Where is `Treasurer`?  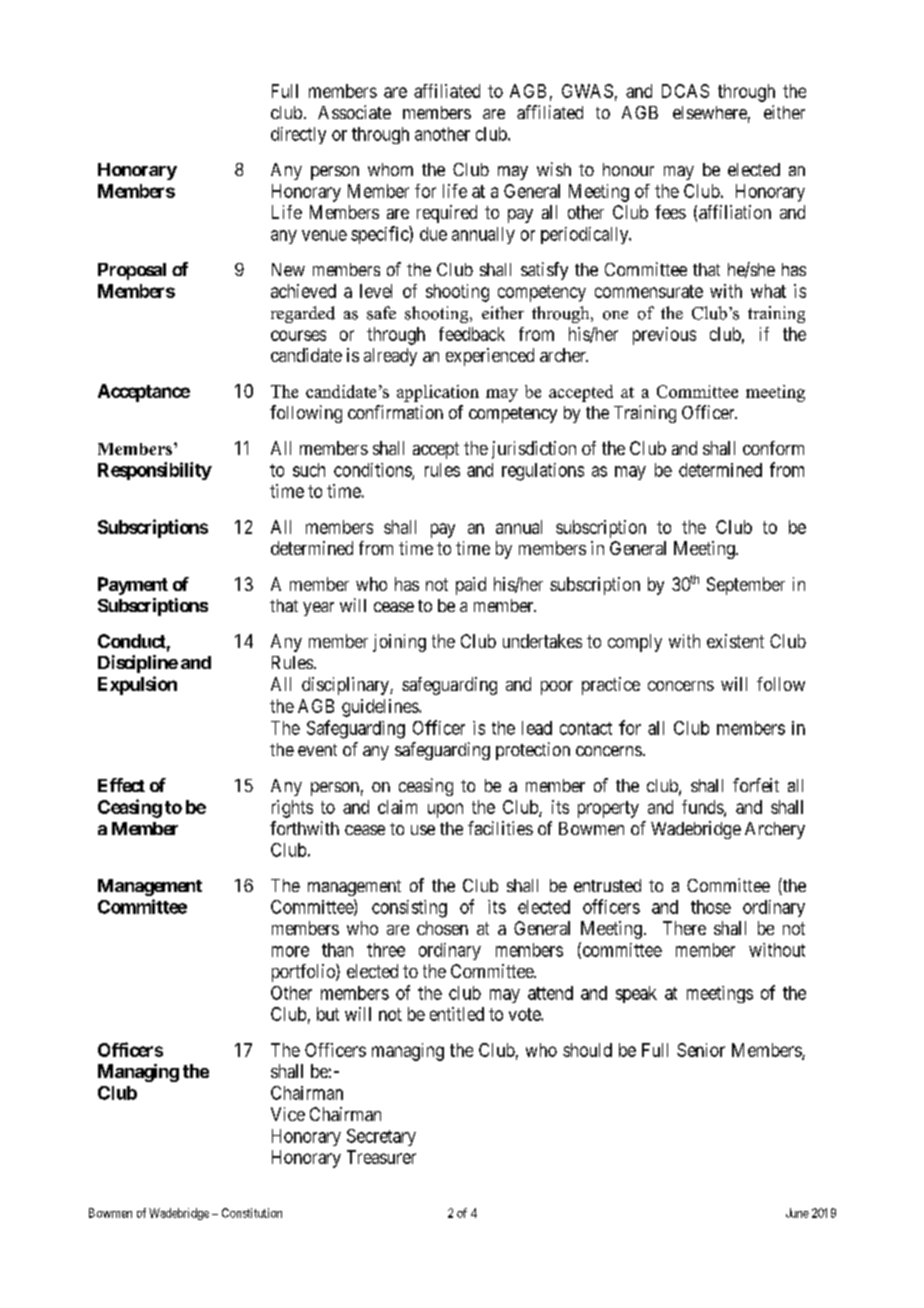
Treasurer is located at coordinates (381, 1157).
